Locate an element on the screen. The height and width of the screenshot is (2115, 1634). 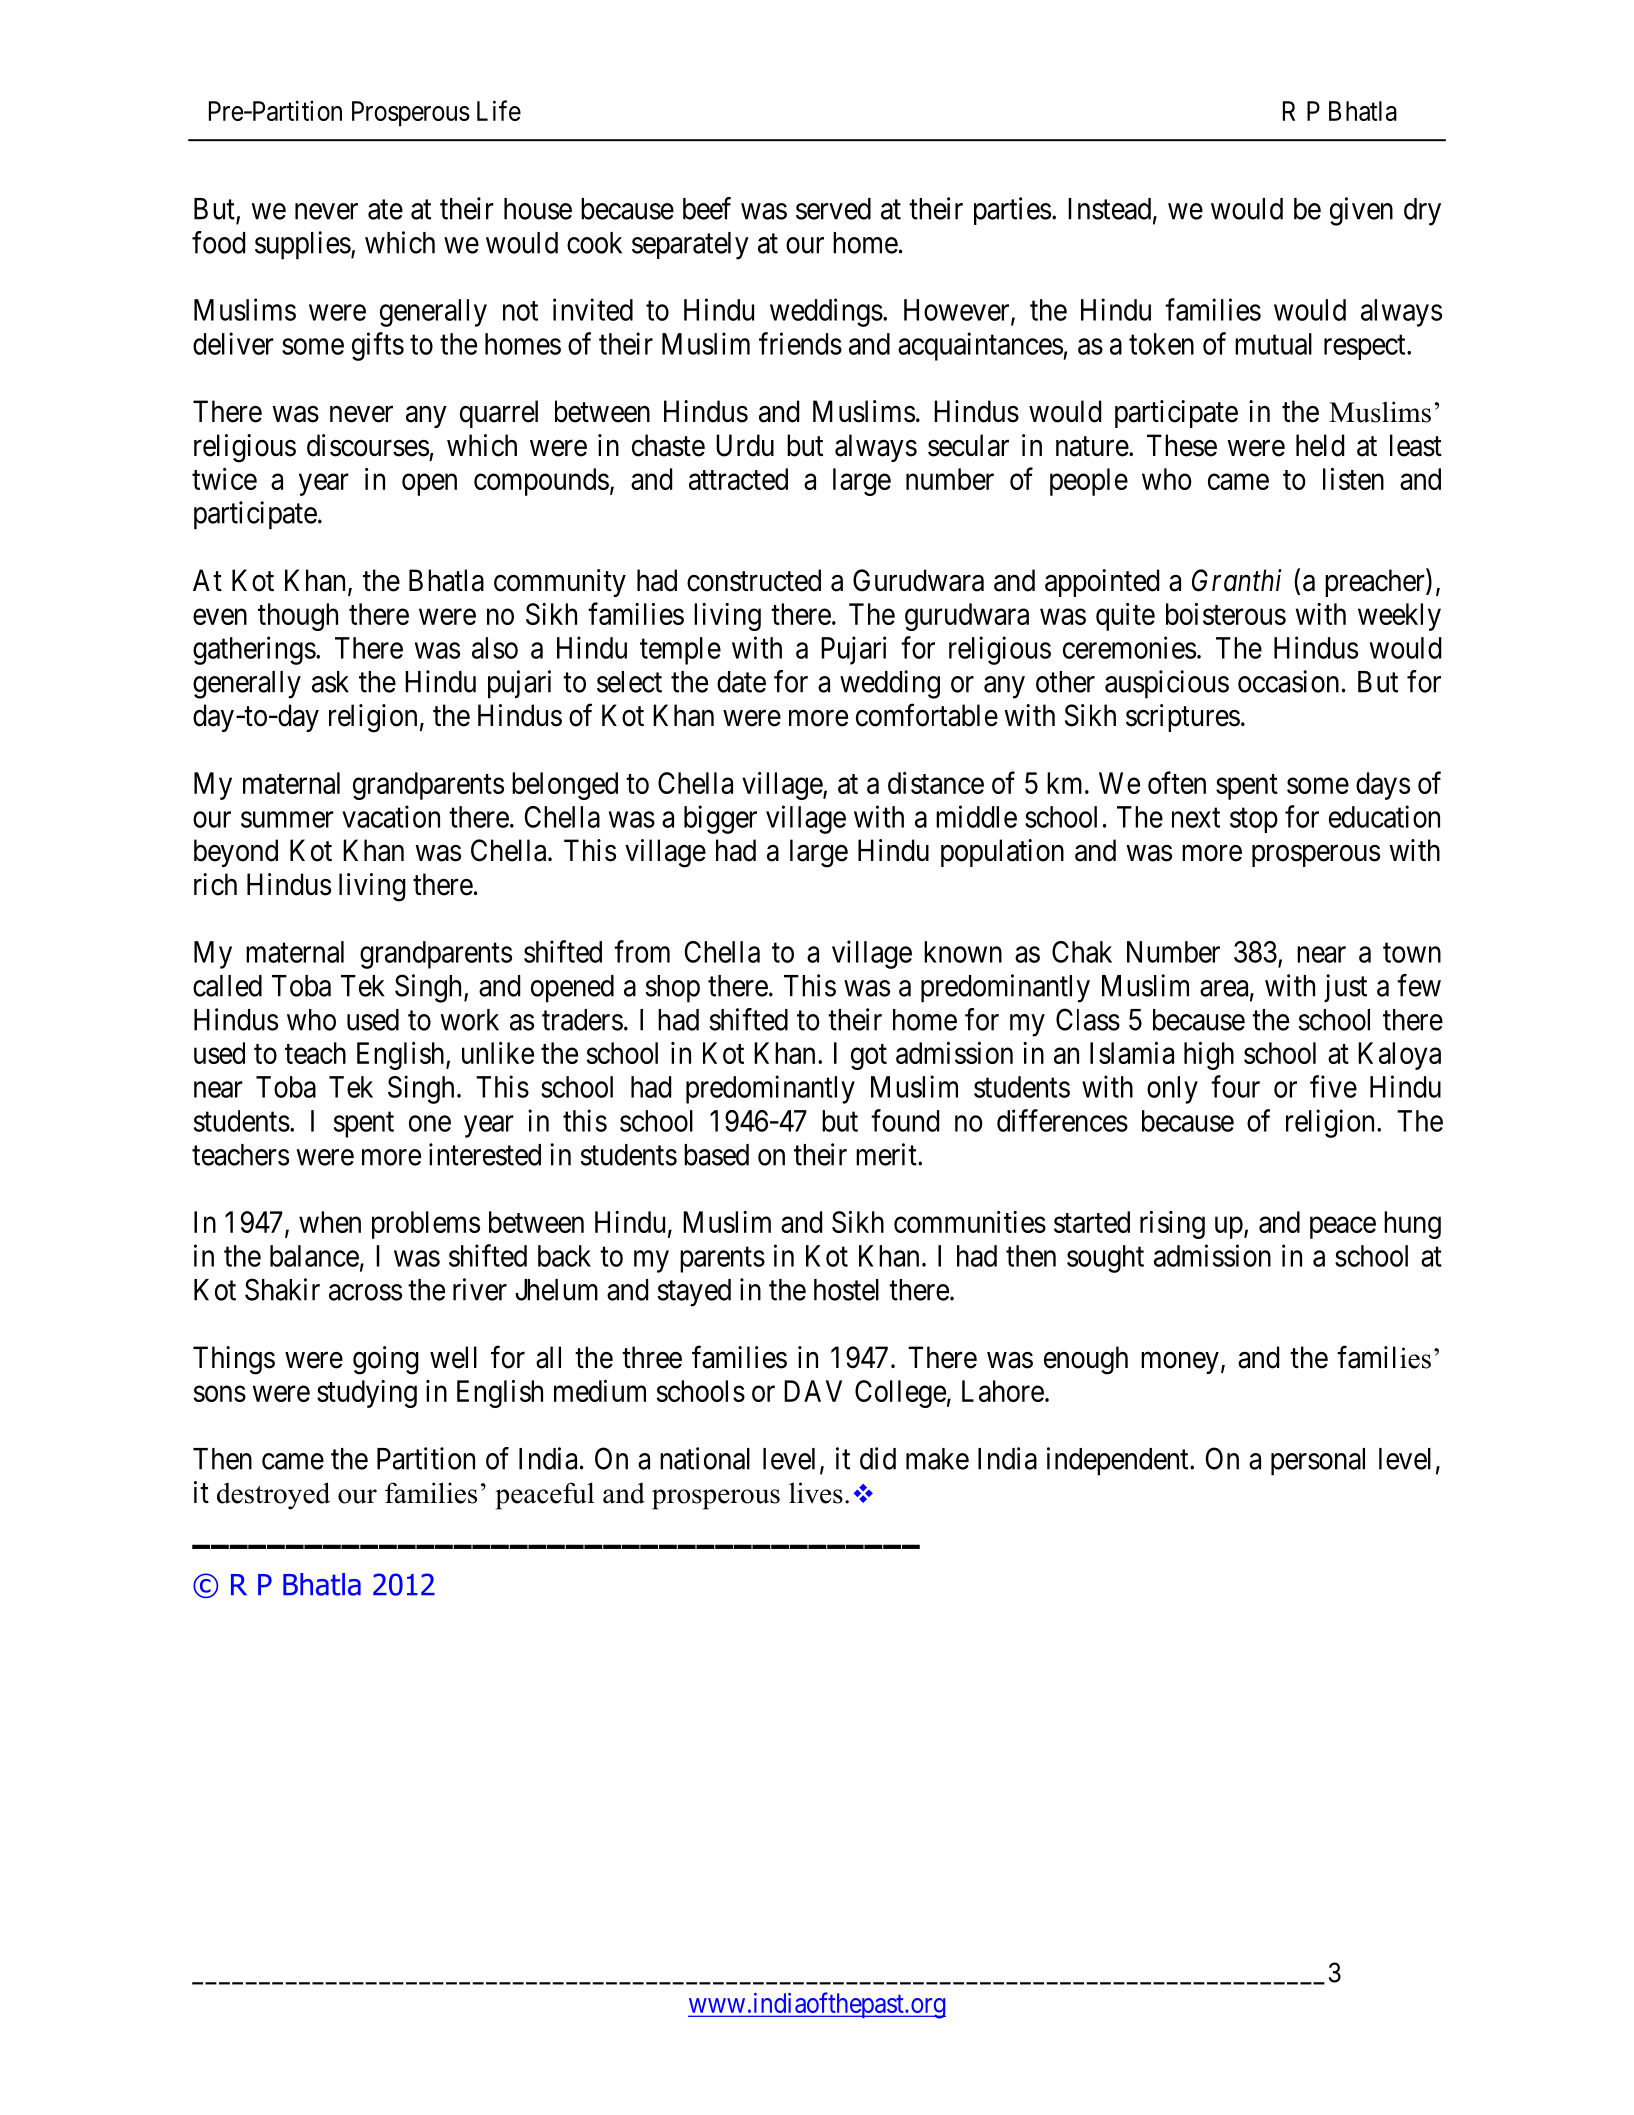
constructed is located at coordinates (754, 580).
